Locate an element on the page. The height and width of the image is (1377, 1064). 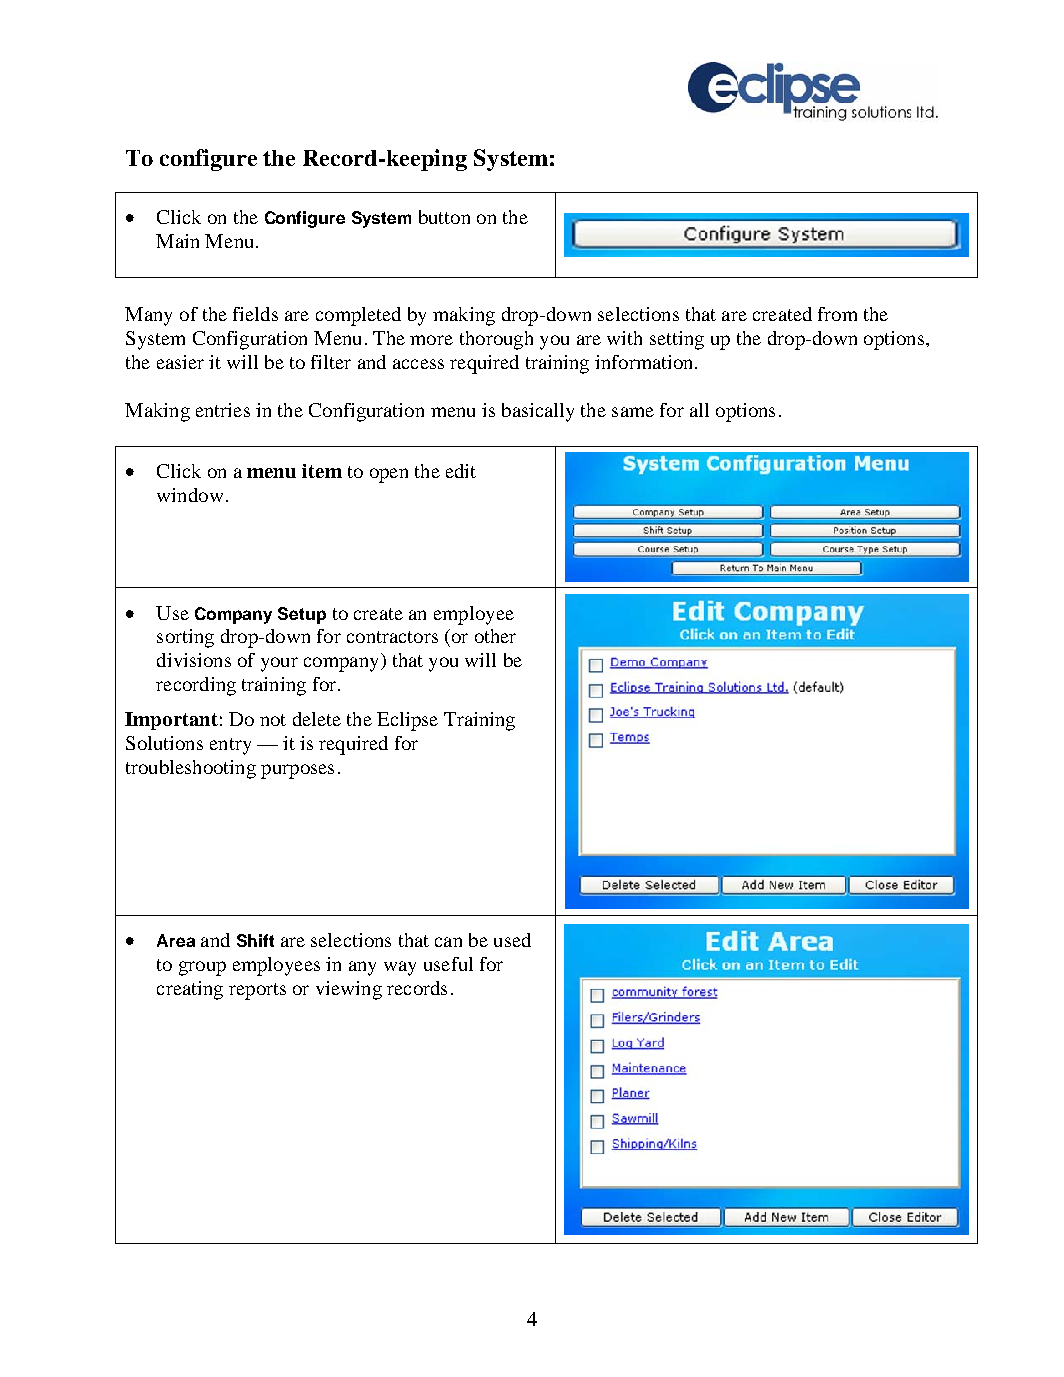
group is located at coordinates (202, 968).
